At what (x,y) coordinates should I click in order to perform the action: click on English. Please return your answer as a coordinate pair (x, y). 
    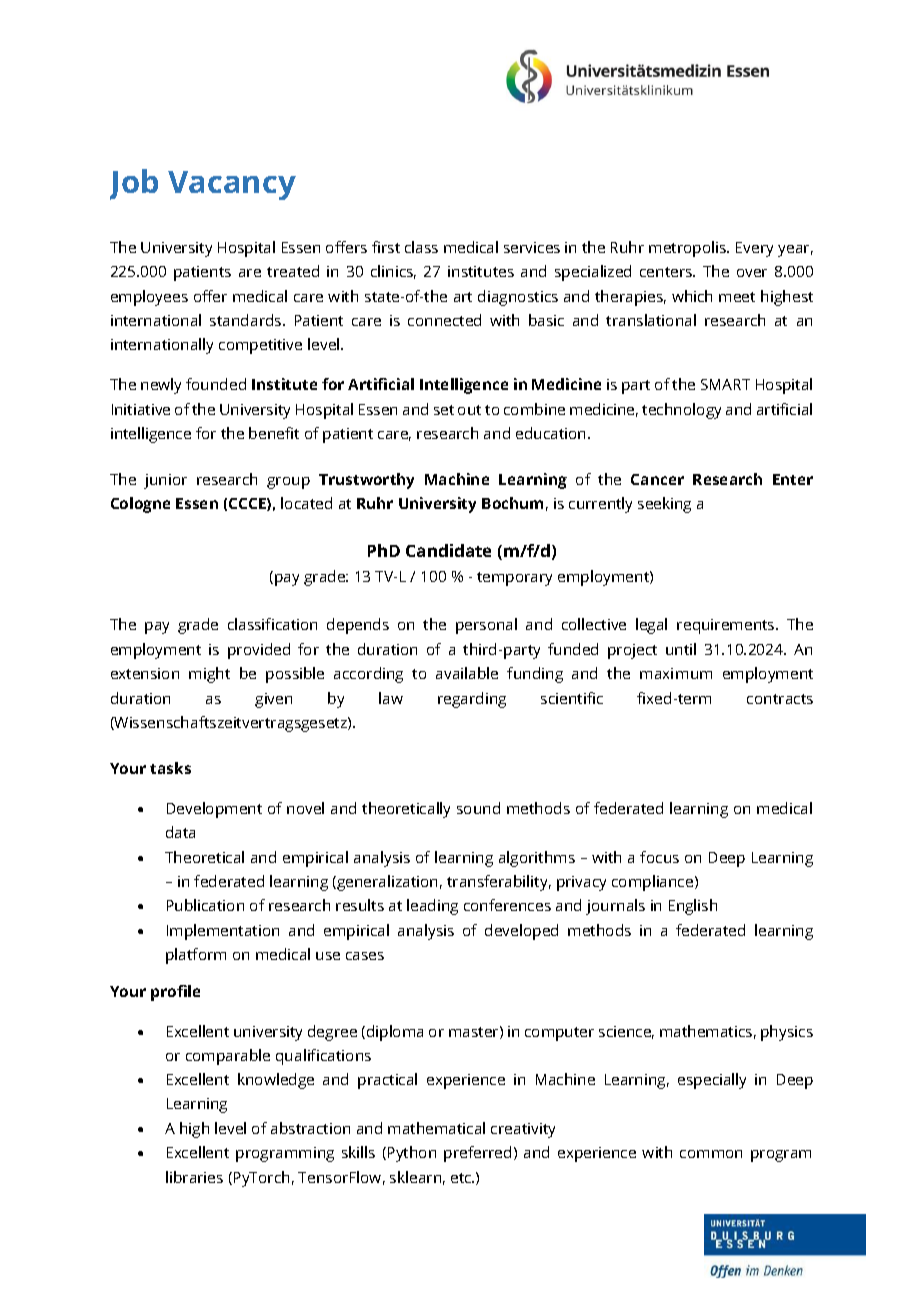
    Looking at the image, I should click on (693, 907).
